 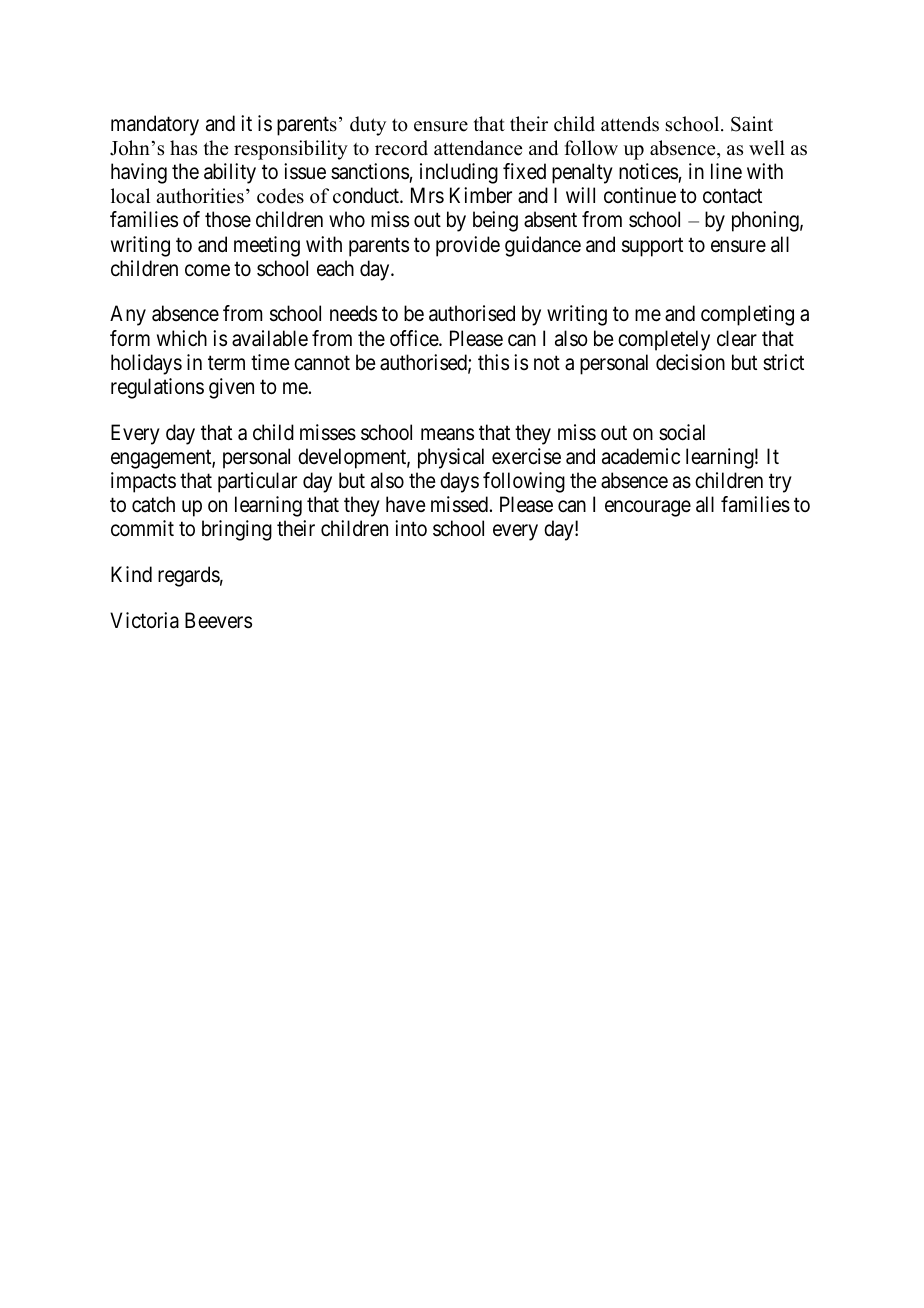 What do you see at coordinates (478, 148) in the screenshot?
I see `attendance` at bounding box center [478, 148].
